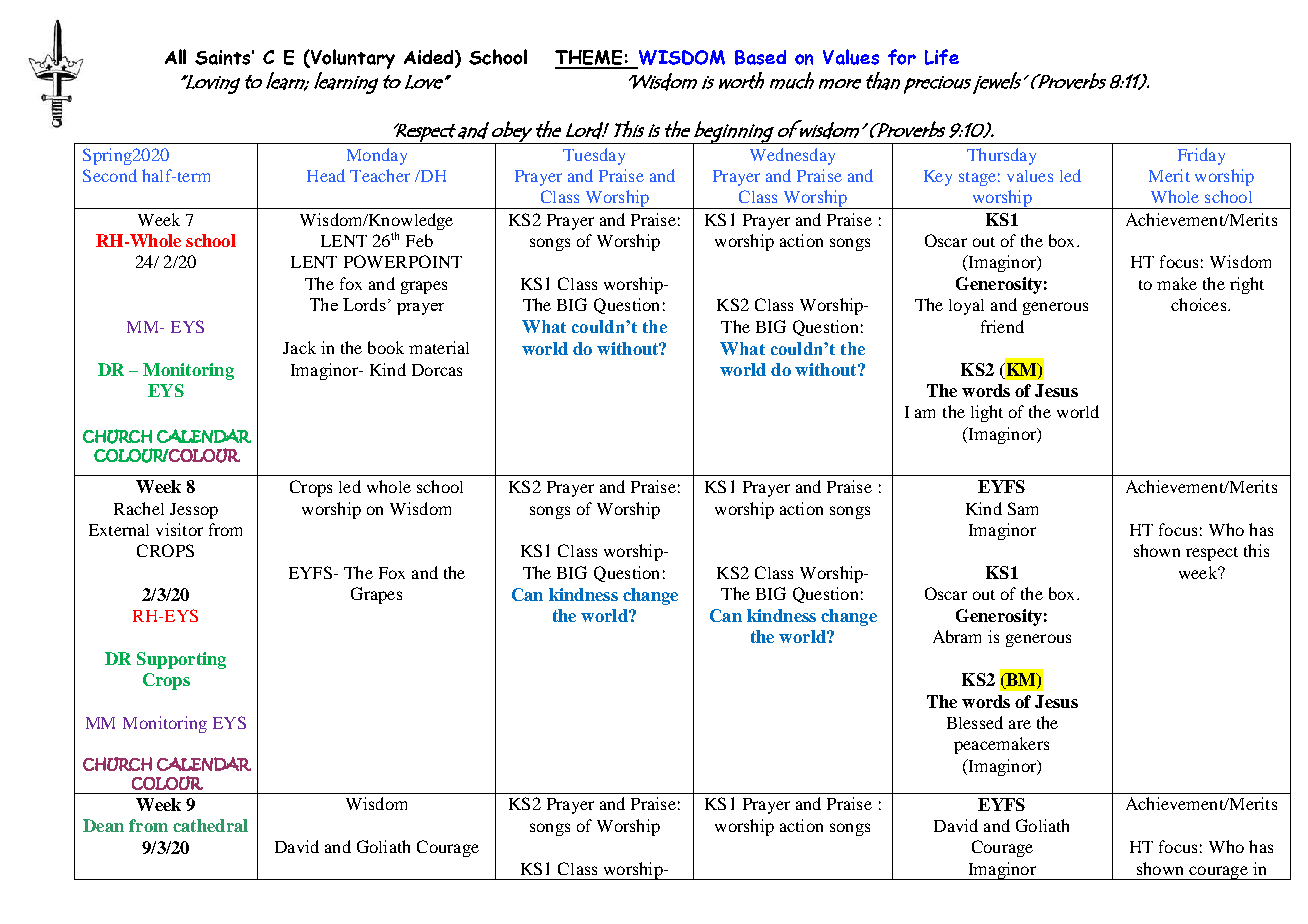 This screenshot has height=924, width=1308. What do you see at coordinates (590, 59) in the screenshot?
I see `THEME` at bounding box center [590, 59].
